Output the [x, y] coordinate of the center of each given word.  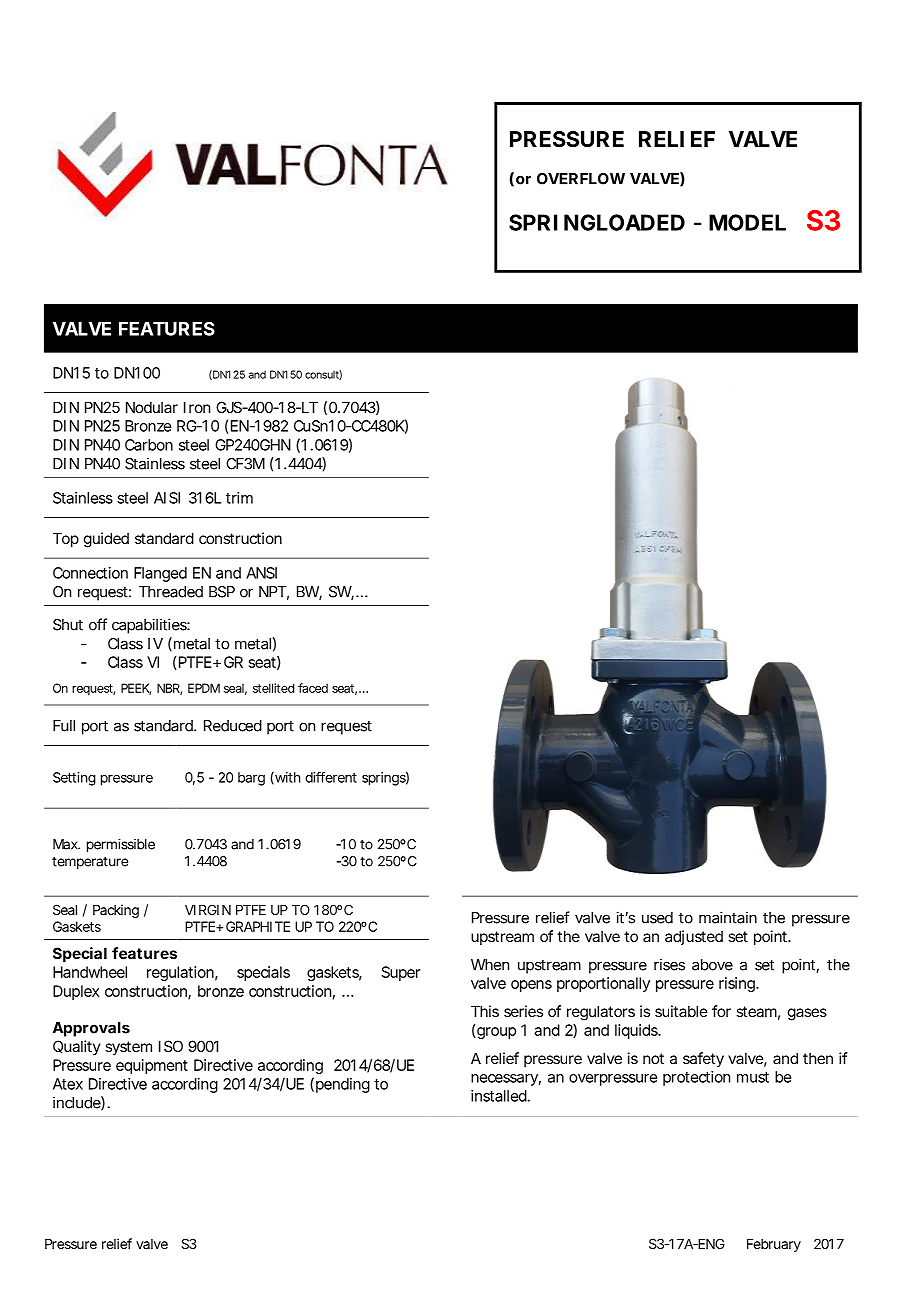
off [98, 624]
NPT [272, 592]
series [523, 1011]
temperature [90, 863]
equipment [152, 1066]
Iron [197, 407]
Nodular [152, 407]
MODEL [746, 222]
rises [669, 964]
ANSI [261, 573]
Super [401, 973]
